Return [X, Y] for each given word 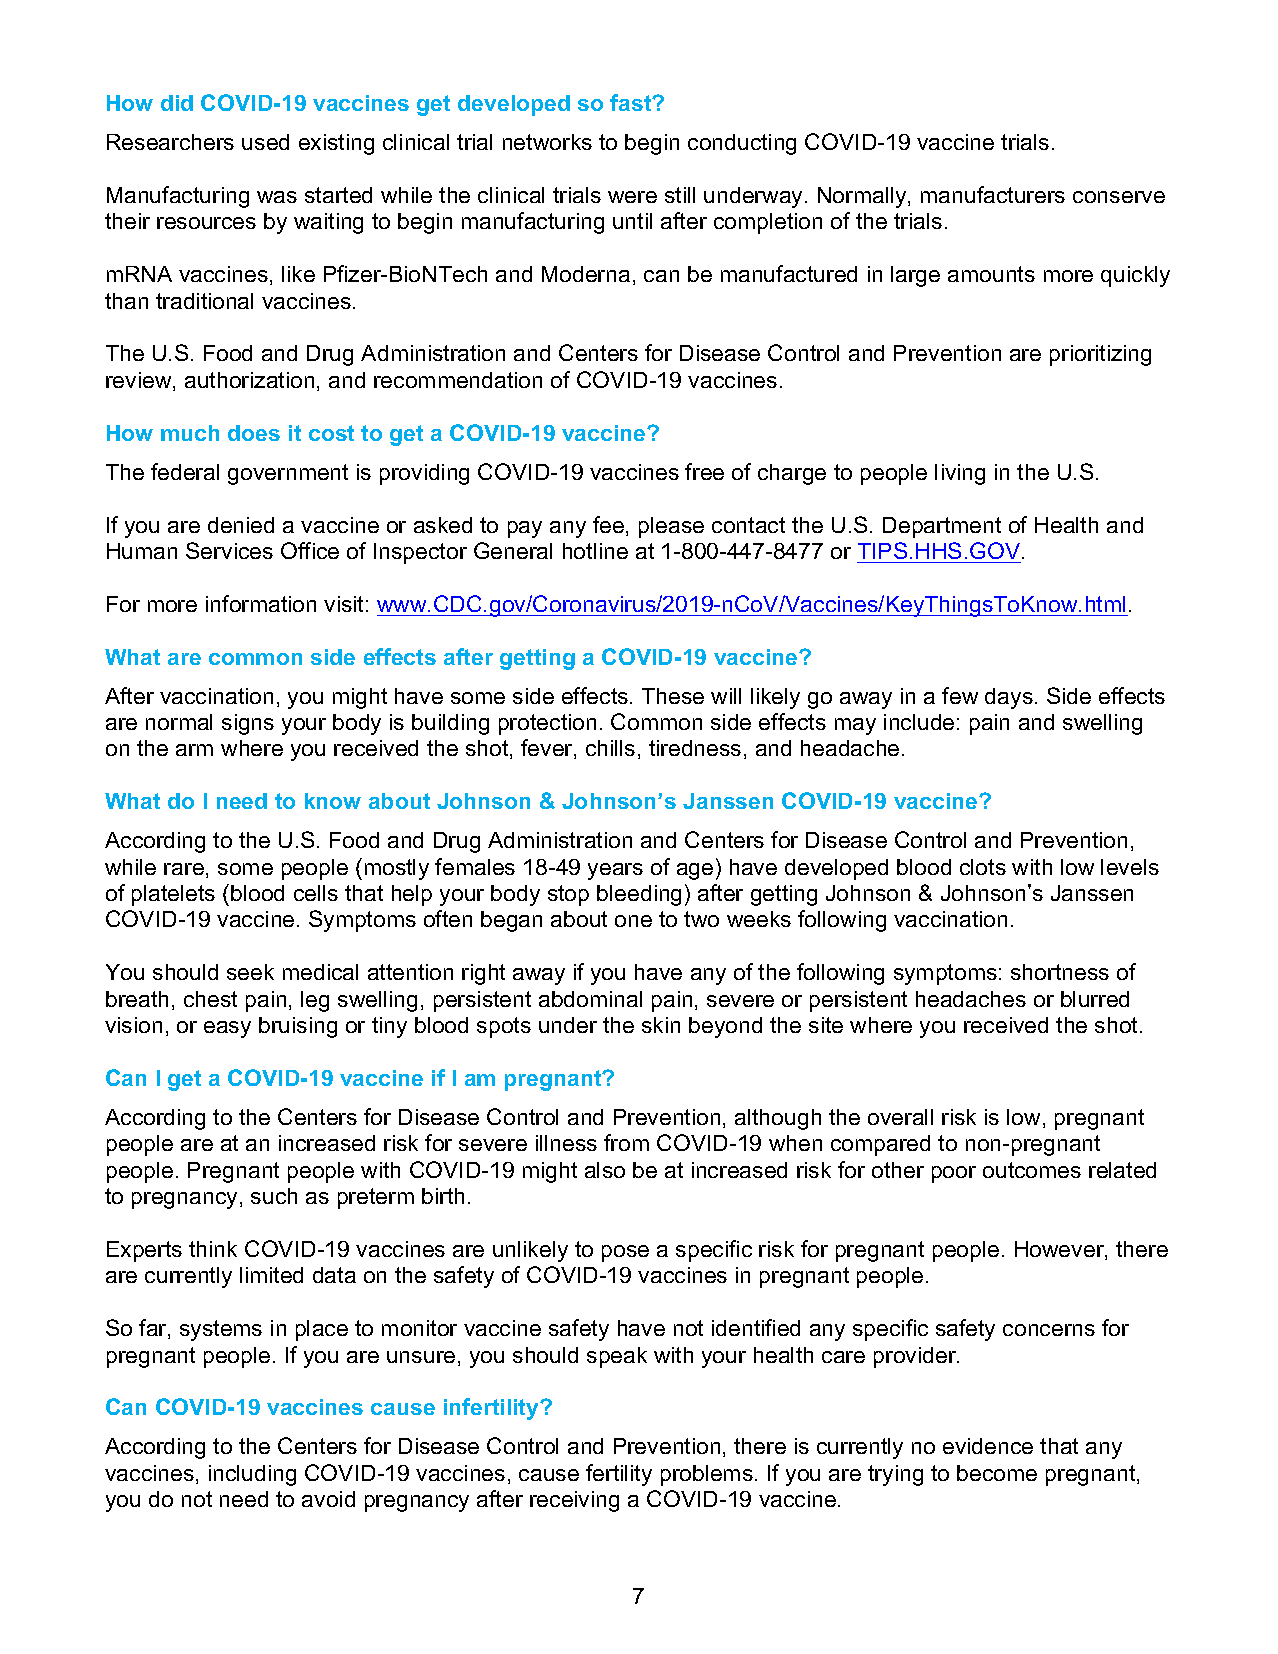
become [997, 1473]
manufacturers [993, 194]
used [265, 142]
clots [983, 867]
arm [194, 750]
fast [632, 102]
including [252, 1475]
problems [707, 1475]
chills [610, 748]
